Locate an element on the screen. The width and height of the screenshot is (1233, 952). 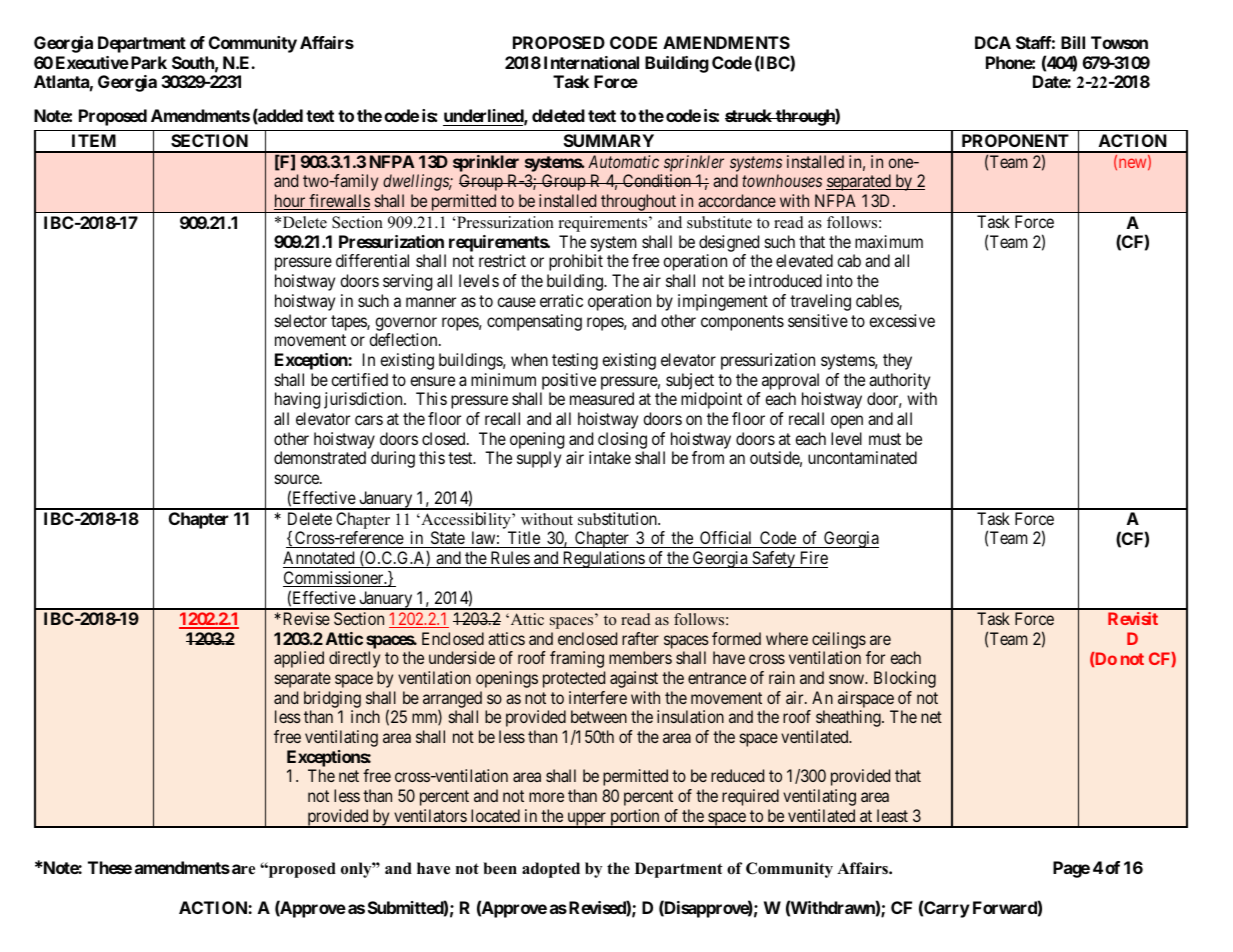
DCA is located at coordinates (993, 42).
